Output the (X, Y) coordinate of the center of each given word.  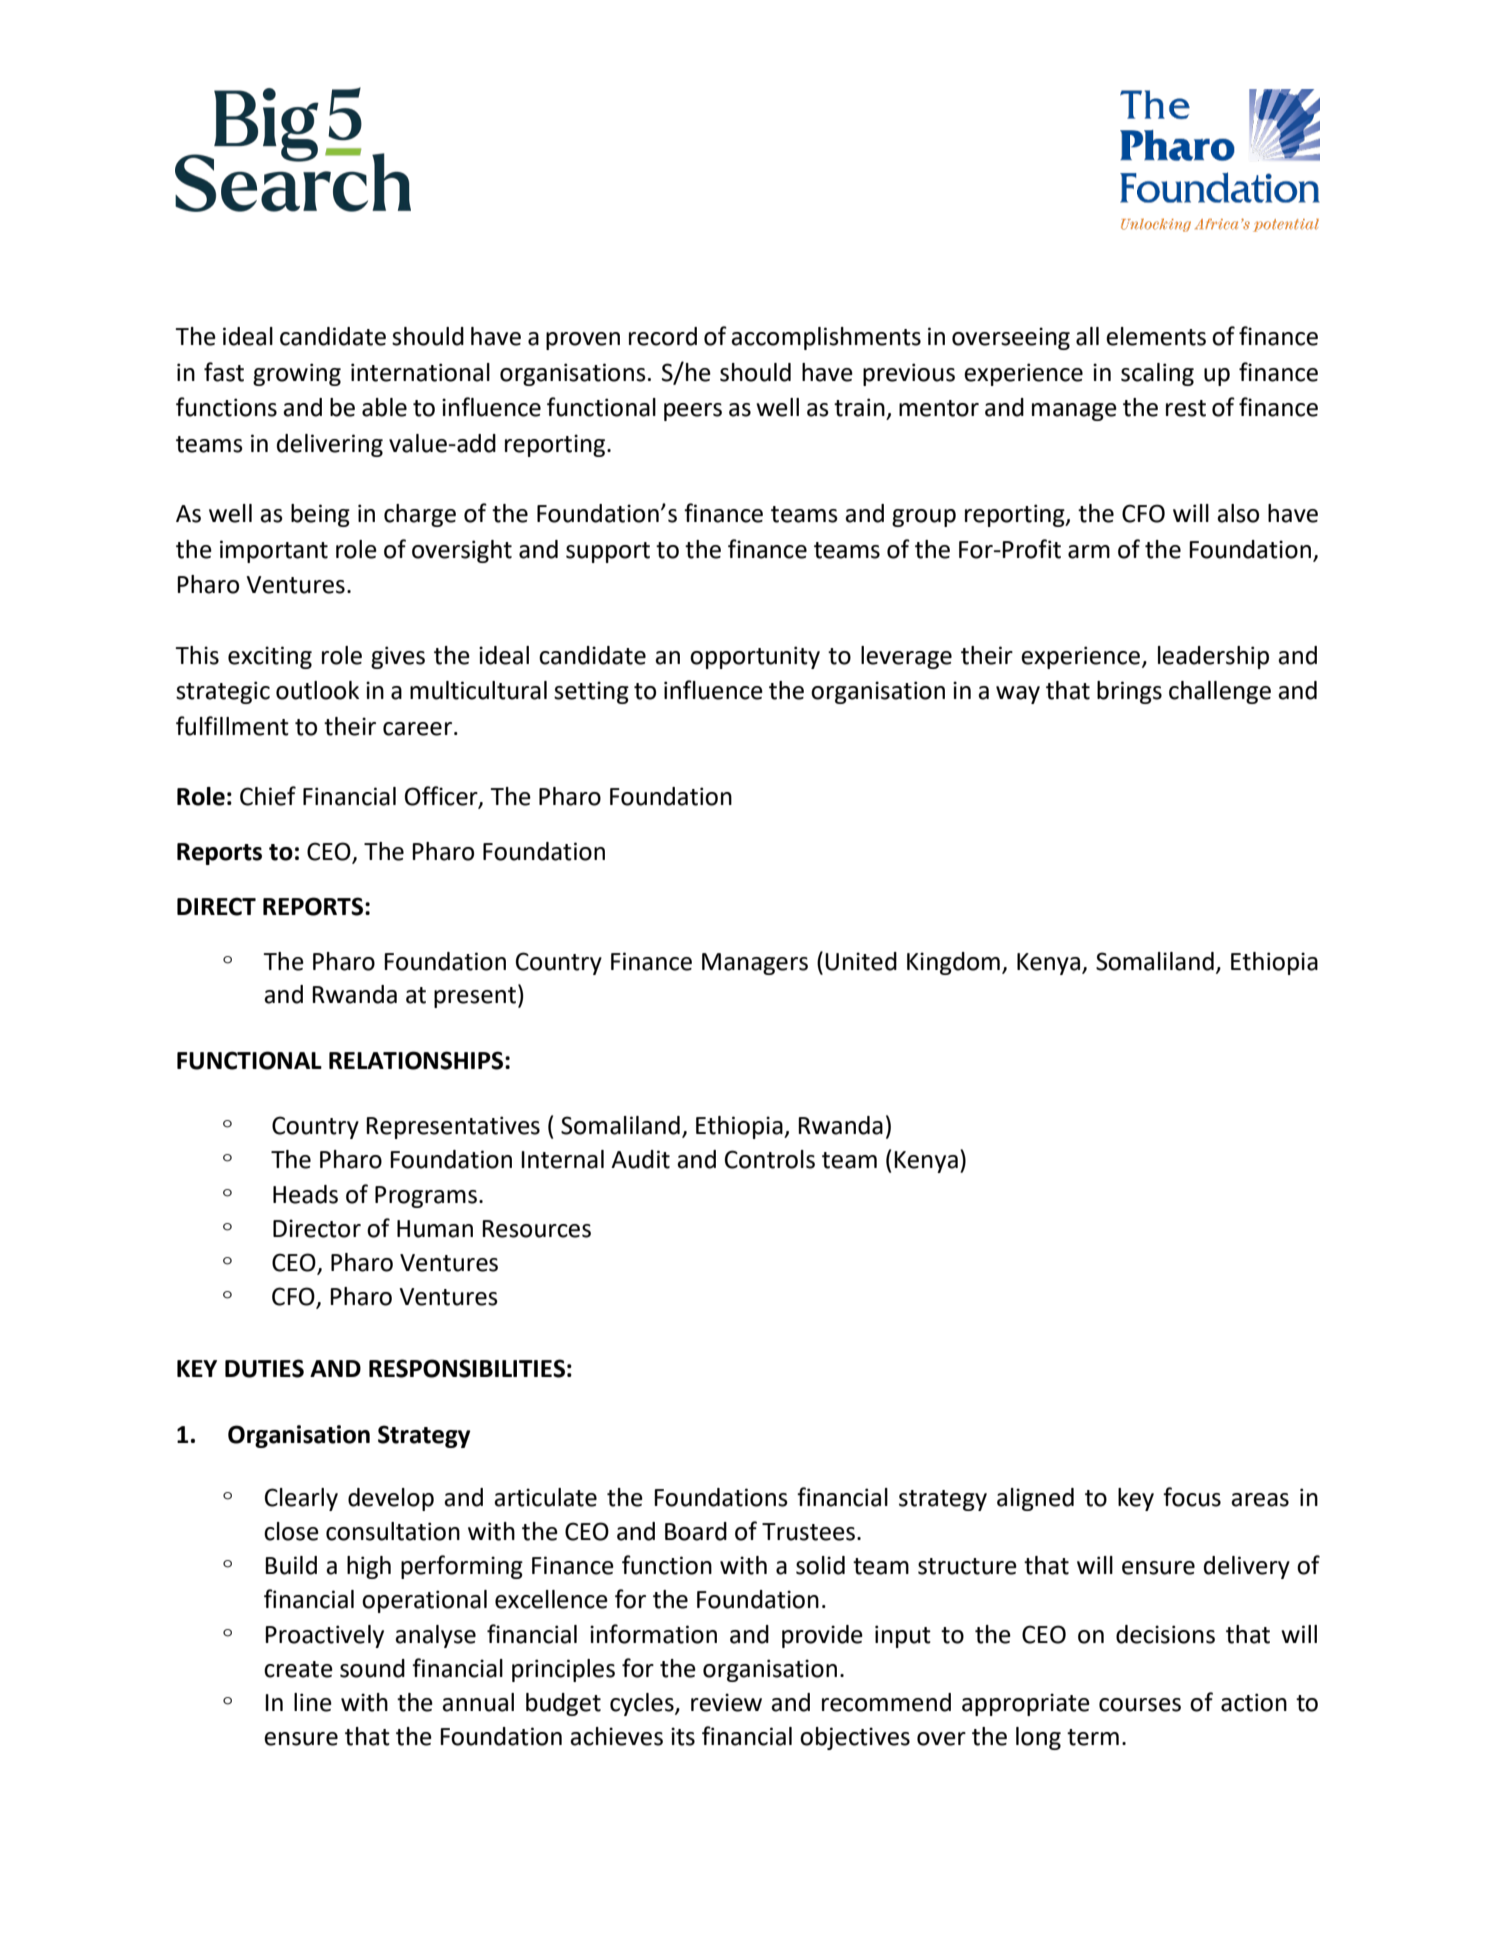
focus (1192, 1497)
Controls (770, 1159)
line (313, 1702)
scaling (1157, 374)
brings (1129, 692)
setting (591, 692)
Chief (268, 796)
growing (297, 374)
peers (693, 412)
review (726, 1702)
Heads (305, 1194)
